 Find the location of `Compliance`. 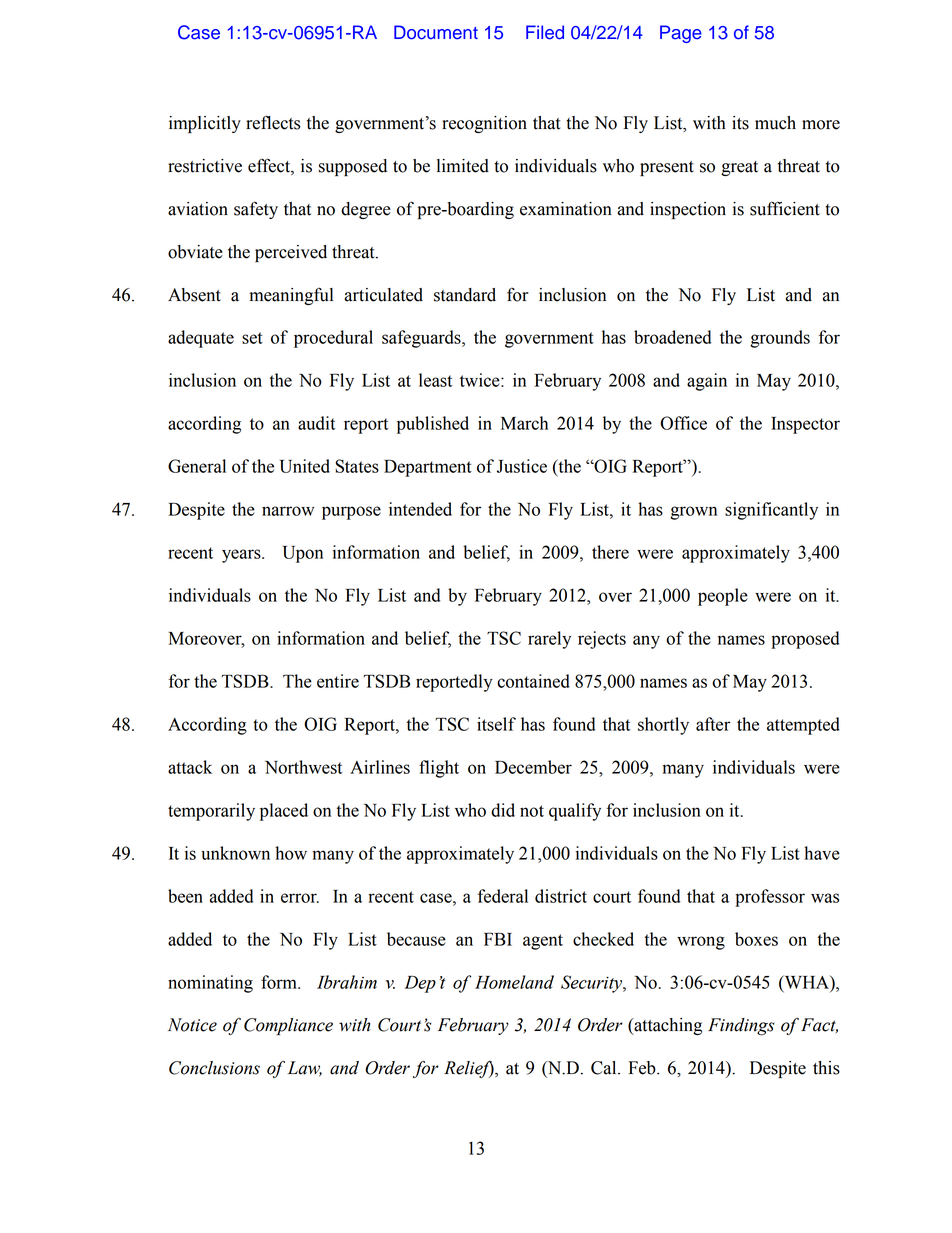

Compliance is located at coordinates (288, 1026).
